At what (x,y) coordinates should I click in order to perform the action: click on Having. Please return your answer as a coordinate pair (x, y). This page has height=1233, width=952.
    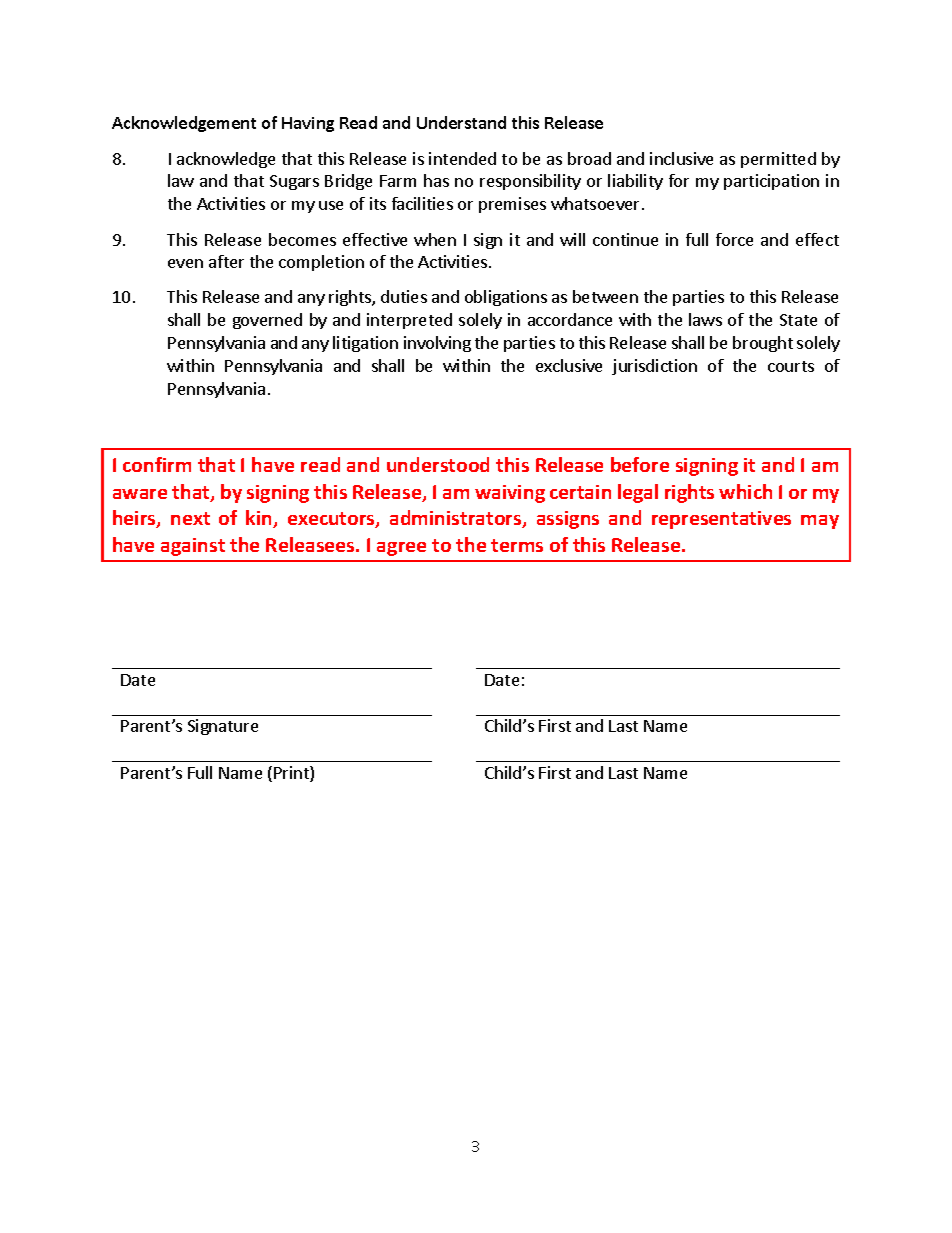
    Looking at the image, I should click on (308, 124).
